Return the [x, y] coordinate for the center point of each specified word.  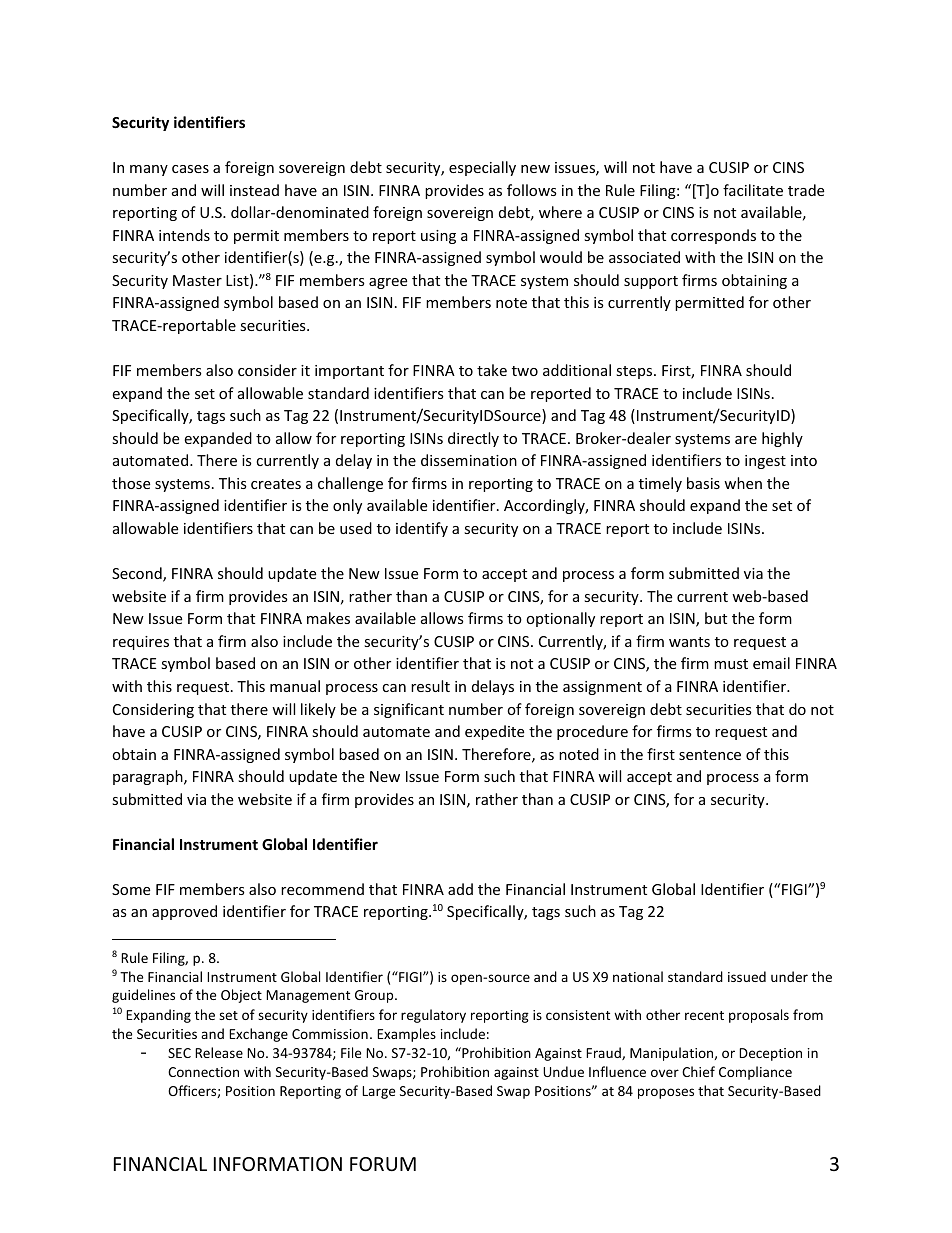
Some [131, 889]
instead [254, 190]
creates [276, 484]
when [743, 483]
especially [482, 168]
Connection [203, 1072]
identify [422, 529]
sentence [710, 755]
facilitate [753, 190]
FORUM [383, 1164]
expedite [494, 732]
